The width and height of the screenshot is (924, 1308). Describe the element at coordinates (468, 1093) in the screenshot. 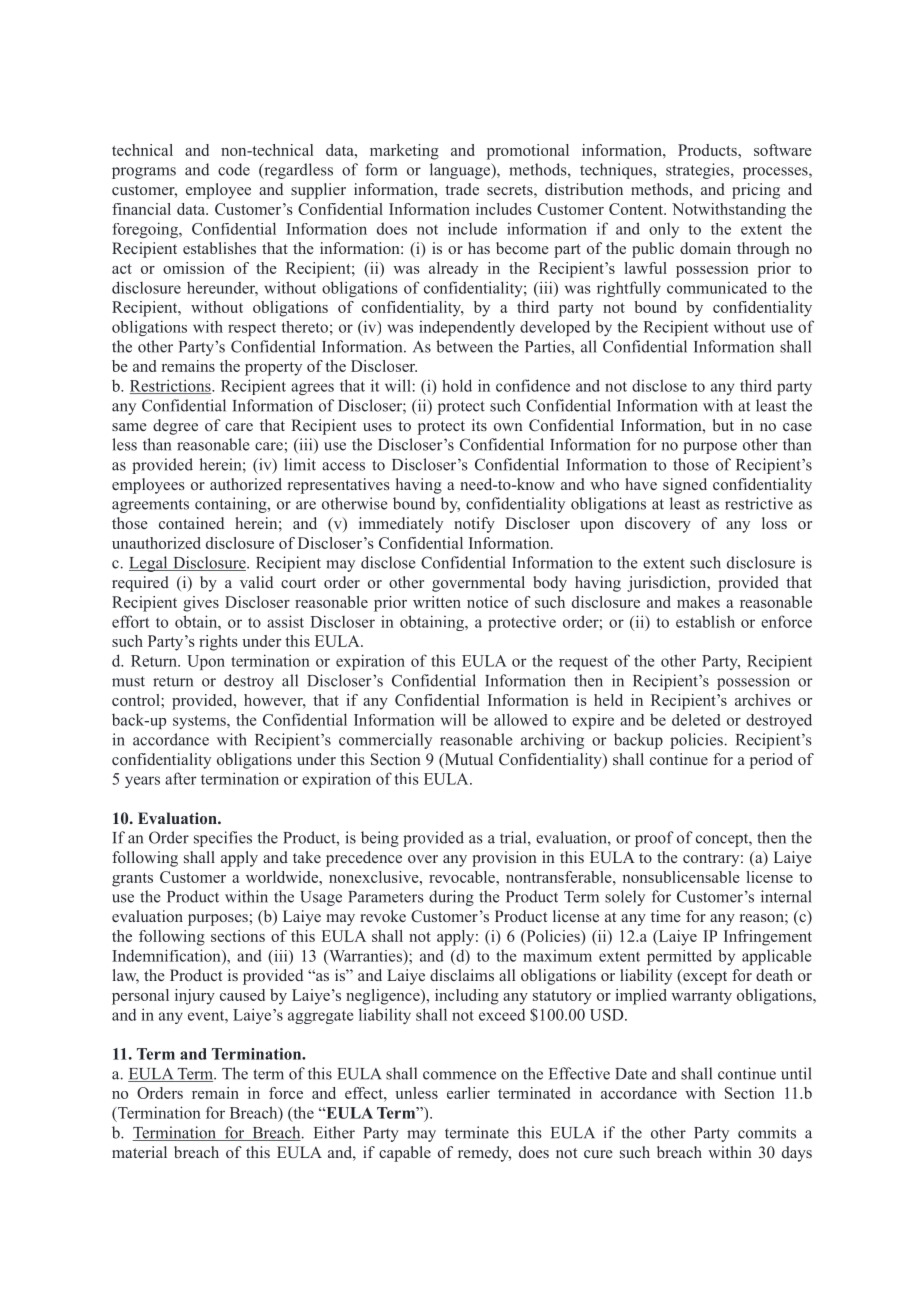

I see `earlier` at that location.
